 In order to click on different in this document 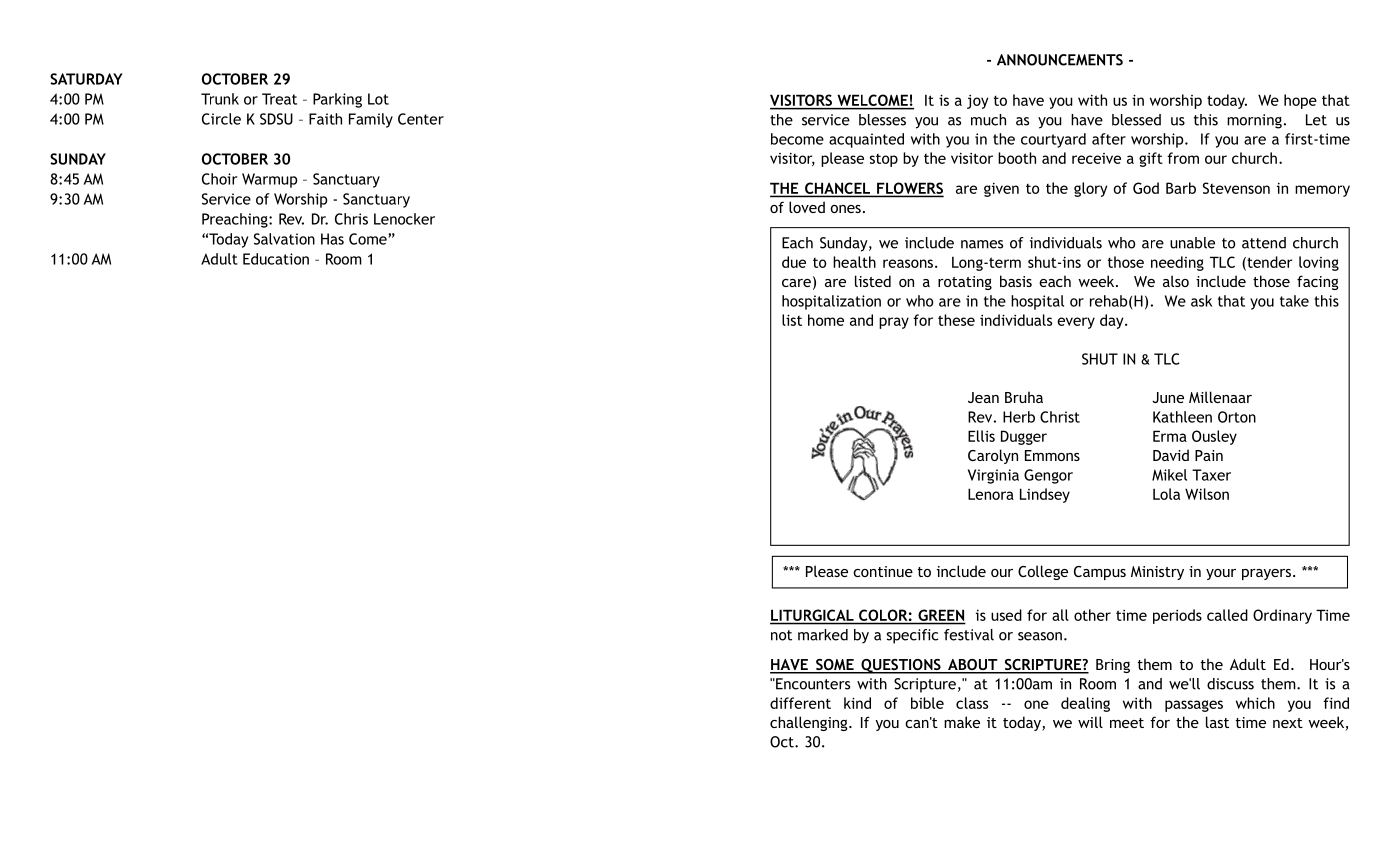, I will do `click(800, 703)`.
